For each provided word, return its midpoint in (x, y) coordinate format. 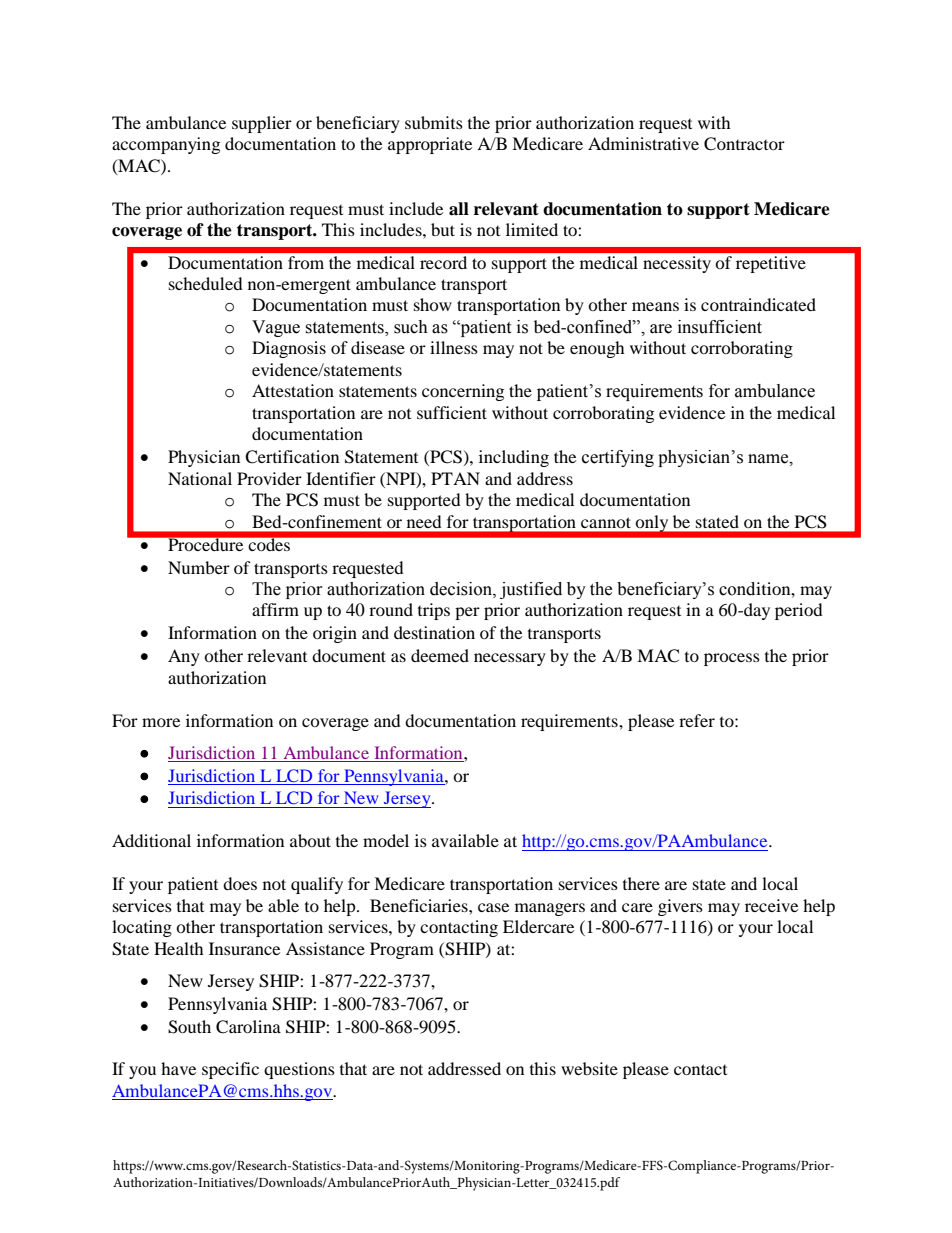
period (799, 611)
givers (680, 907)
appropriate (430, 145)
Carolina (248, 1027)
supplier (262, 124)
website (589, 1068)
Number (199, 567)
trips (434, 611)
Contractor (744, 144)
